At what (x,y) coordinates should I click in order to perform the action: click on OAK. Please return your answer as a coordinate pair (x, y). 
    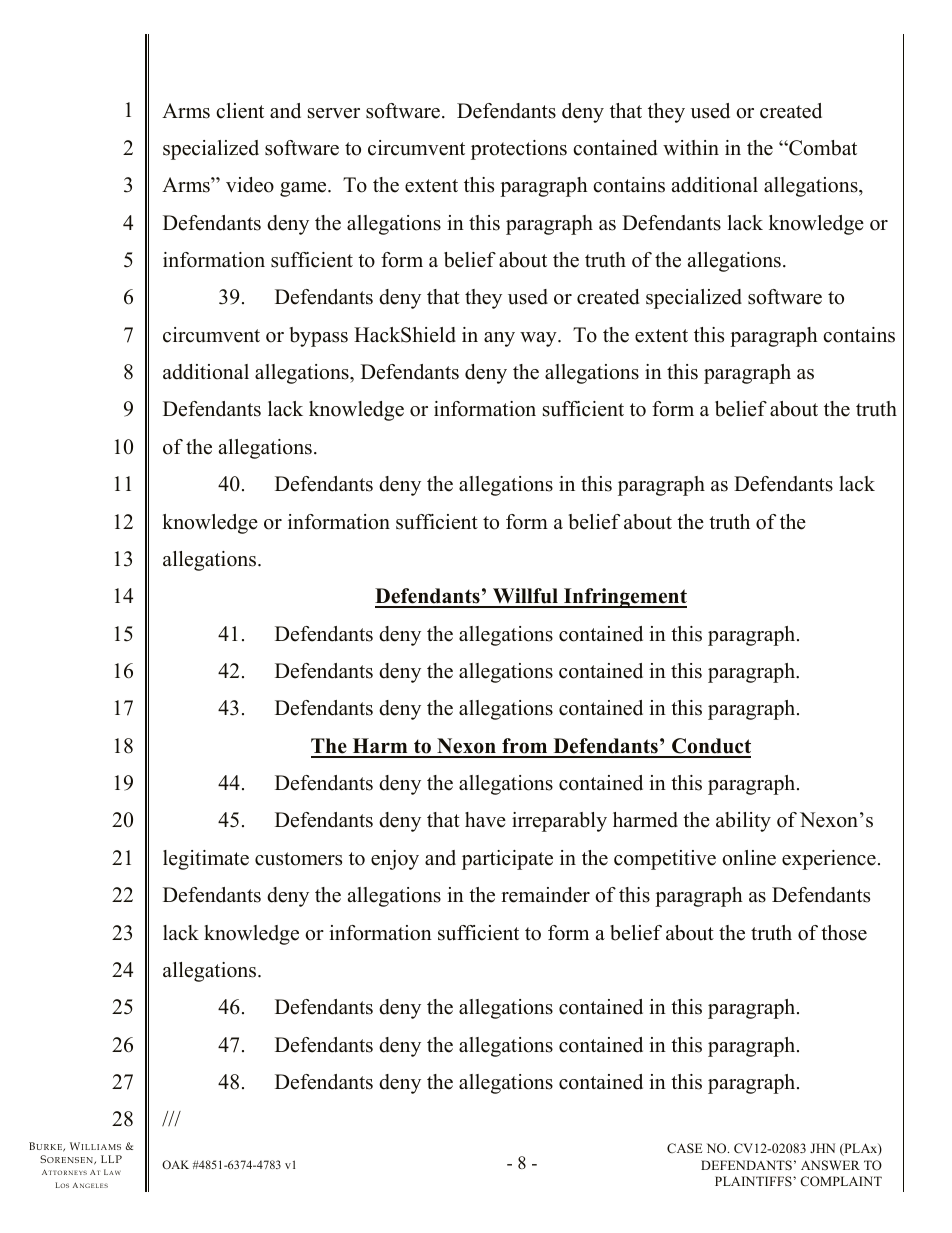
    Looking at the image, I should click on (175, 1164).
